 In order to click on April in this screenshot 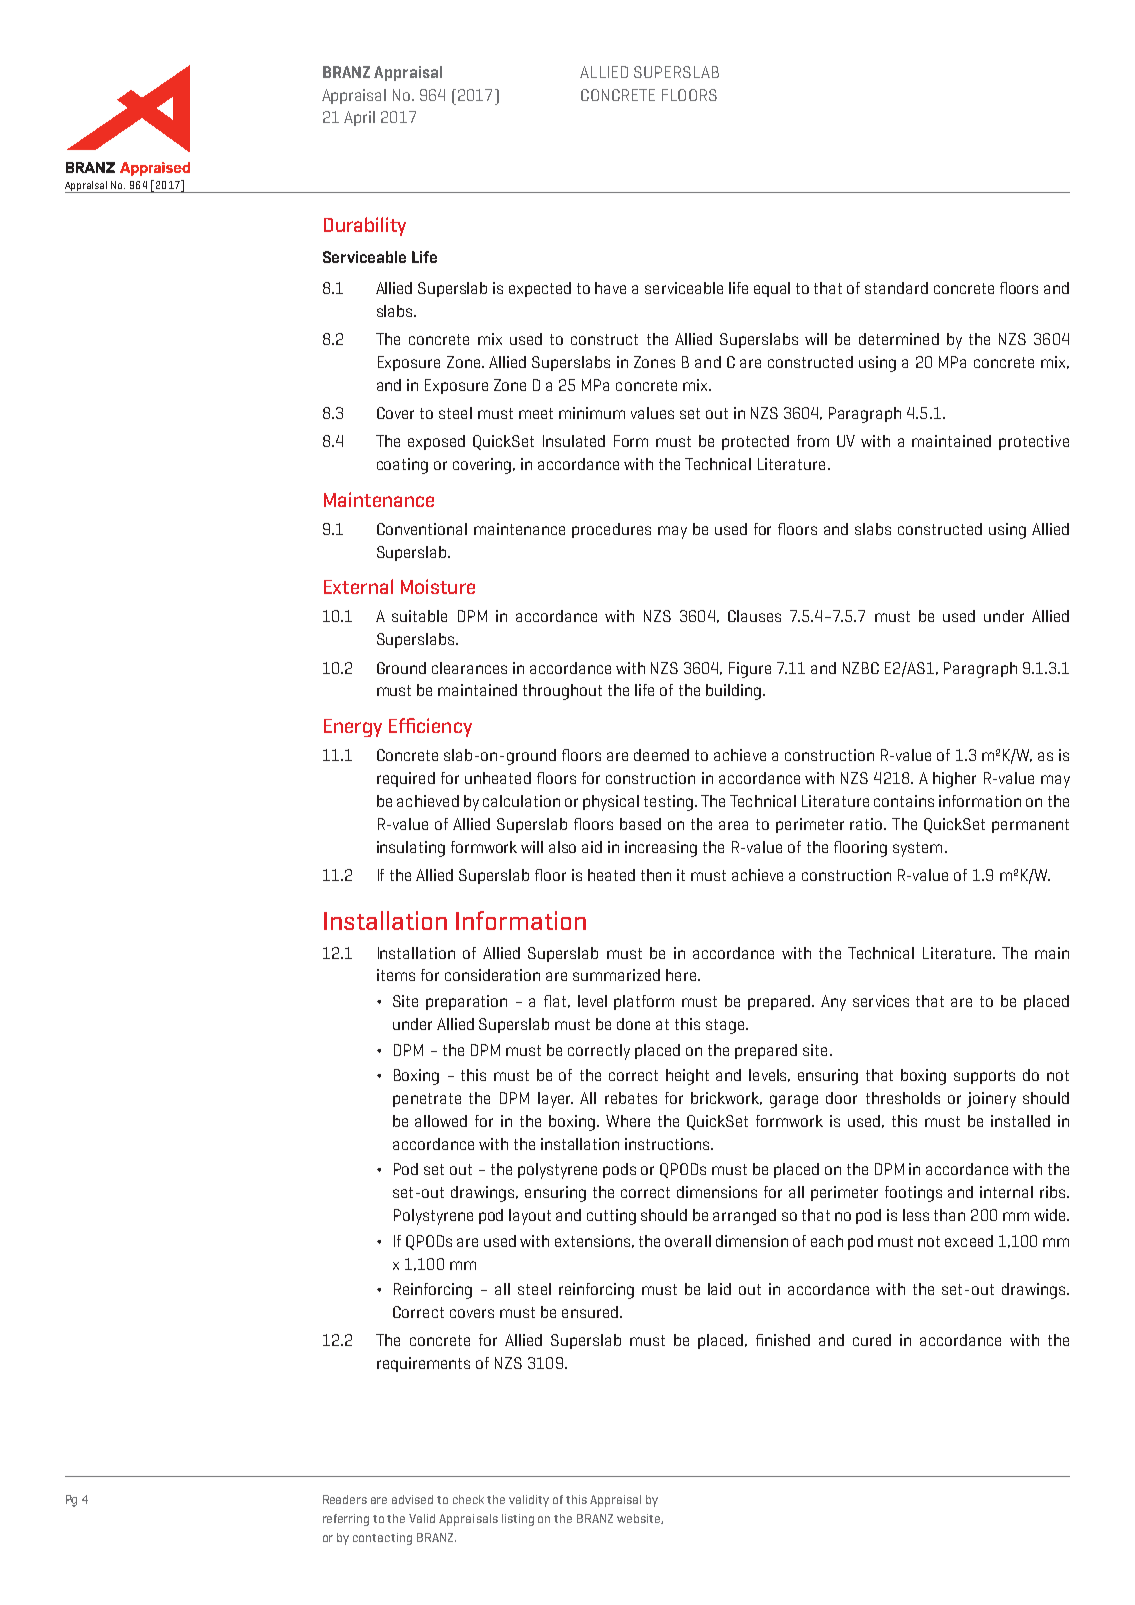, I will do `click(359, 118)`.
